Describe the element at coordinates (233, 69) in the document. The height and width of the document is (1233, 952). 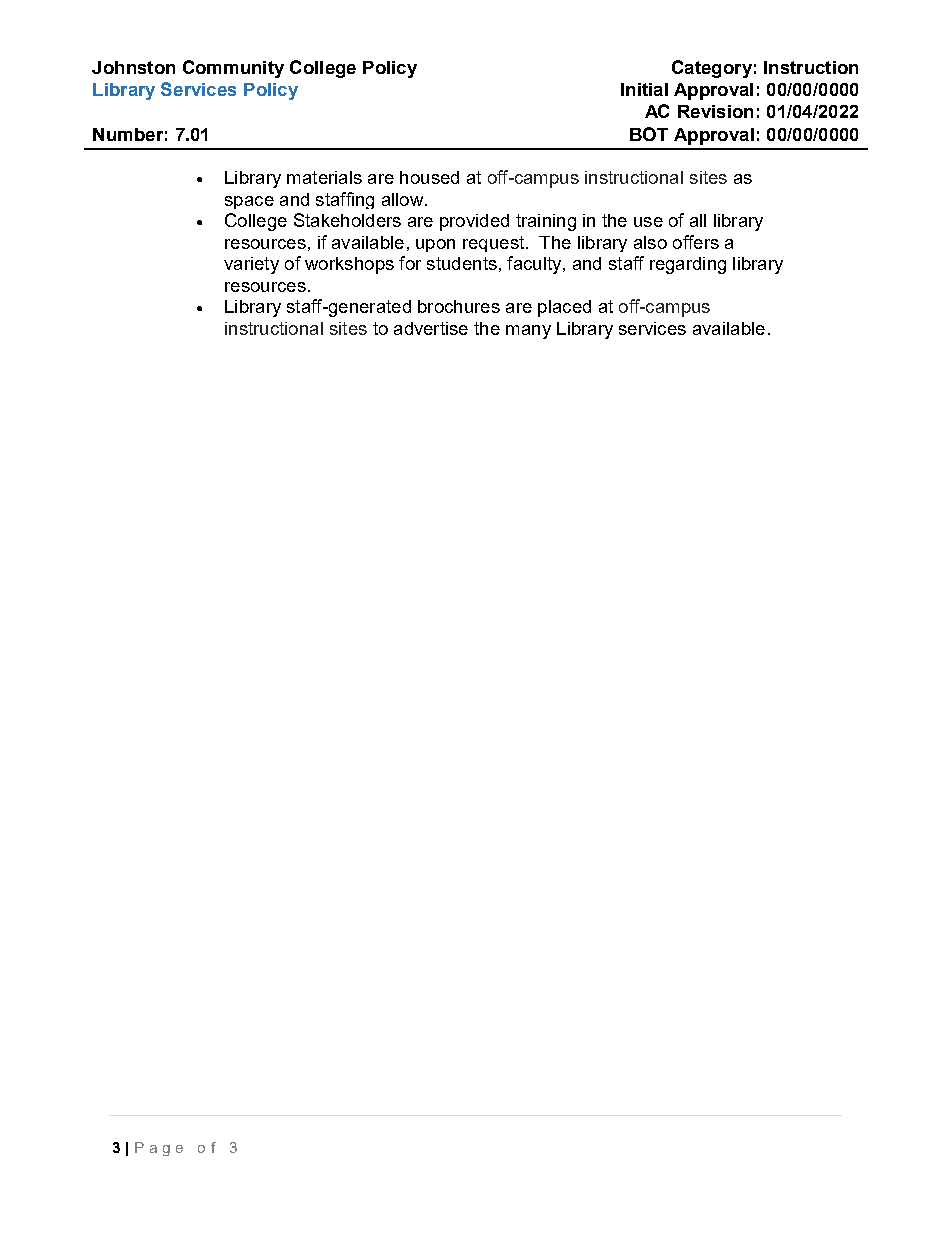
I see `Community` at that location.
